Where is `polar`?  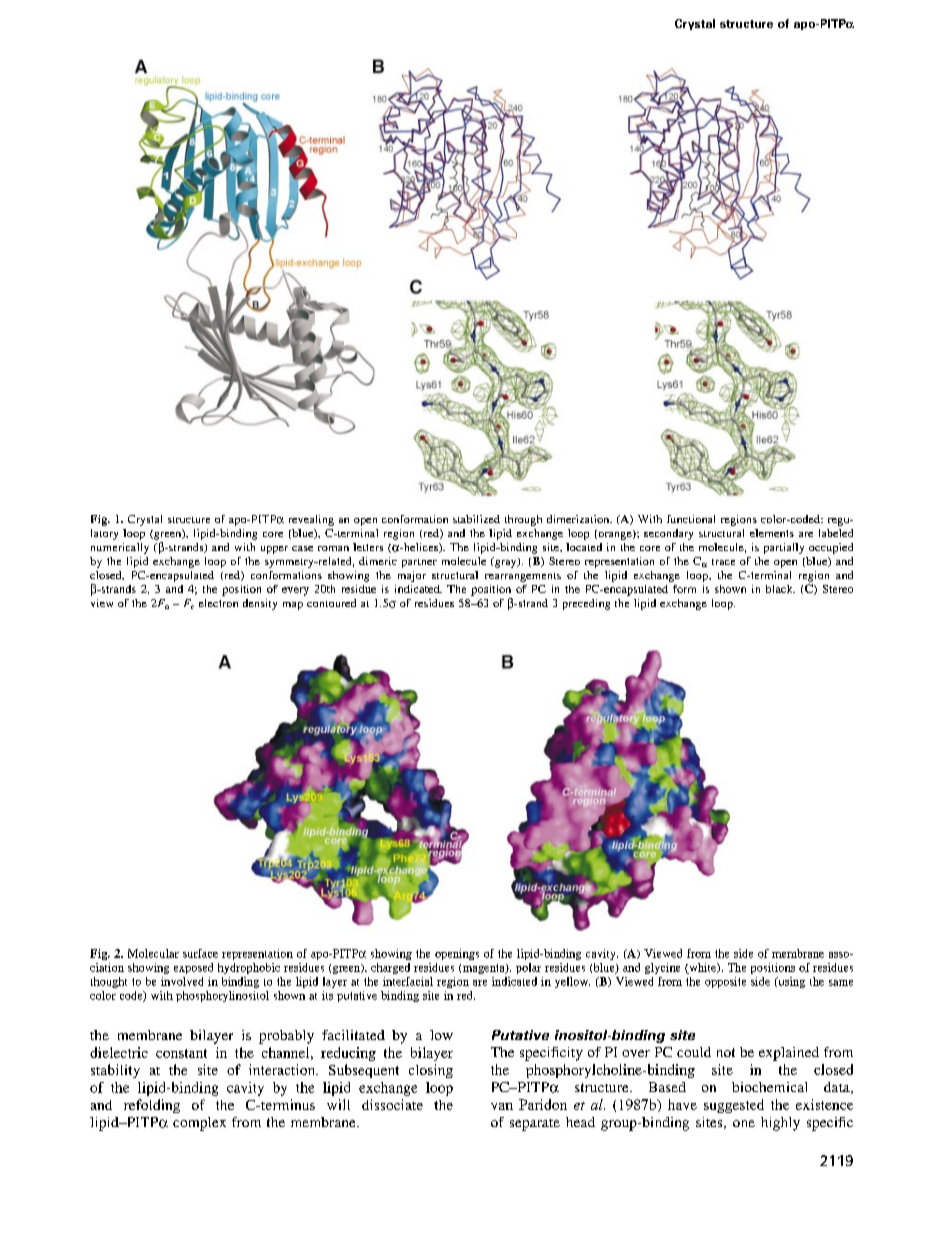
polar is located at coordinates (528, 968).
